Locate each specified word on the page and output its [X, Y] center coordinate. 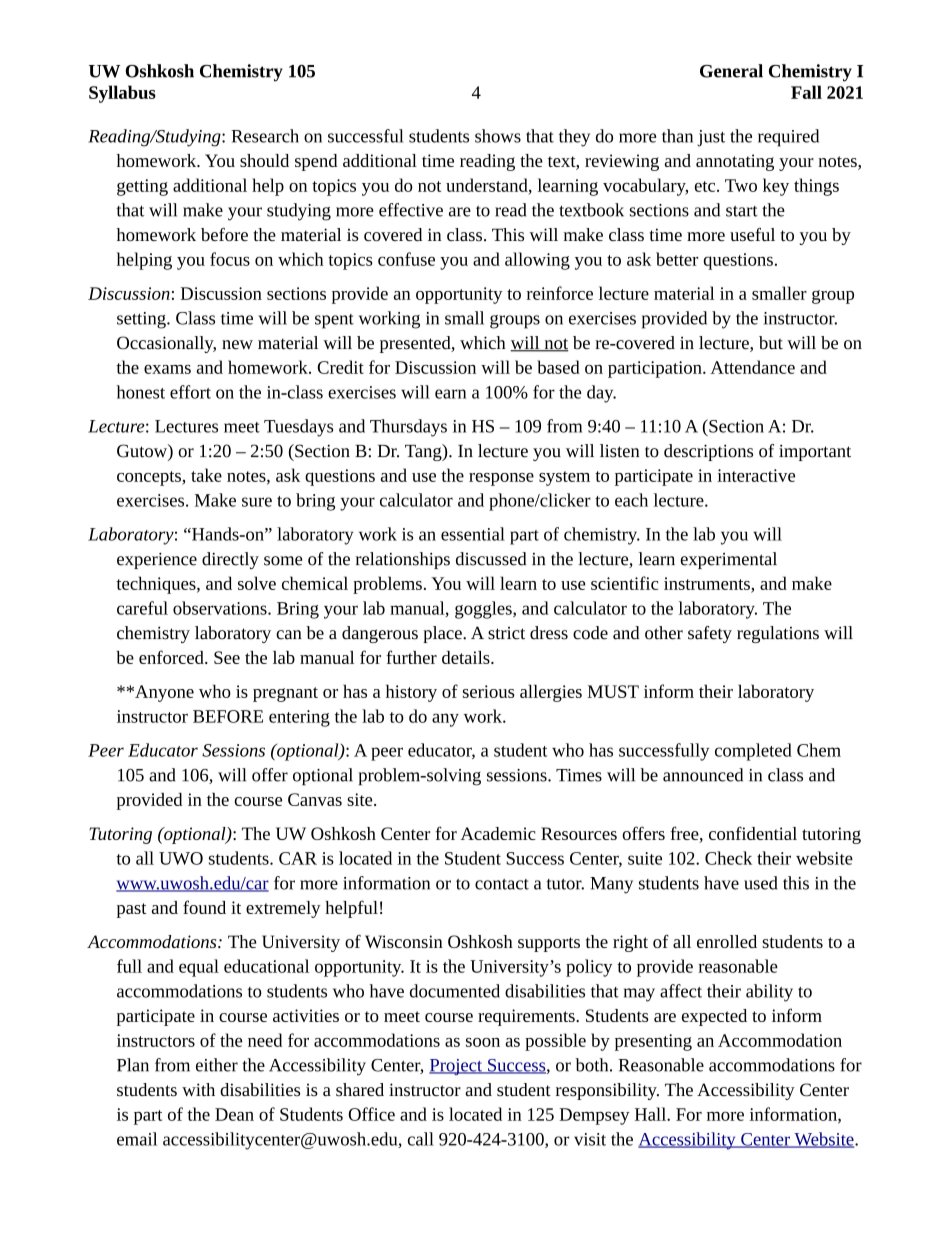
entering [299, 718]
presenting [653, 1042]
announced [703, 775]
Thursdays [408, 428]
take [206, 475]
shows [498, 136]
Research [265, 136]
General [731, 71]
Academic [498, 833]
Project [456, 1067]
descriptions [708, 452]
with [198, 1089]
